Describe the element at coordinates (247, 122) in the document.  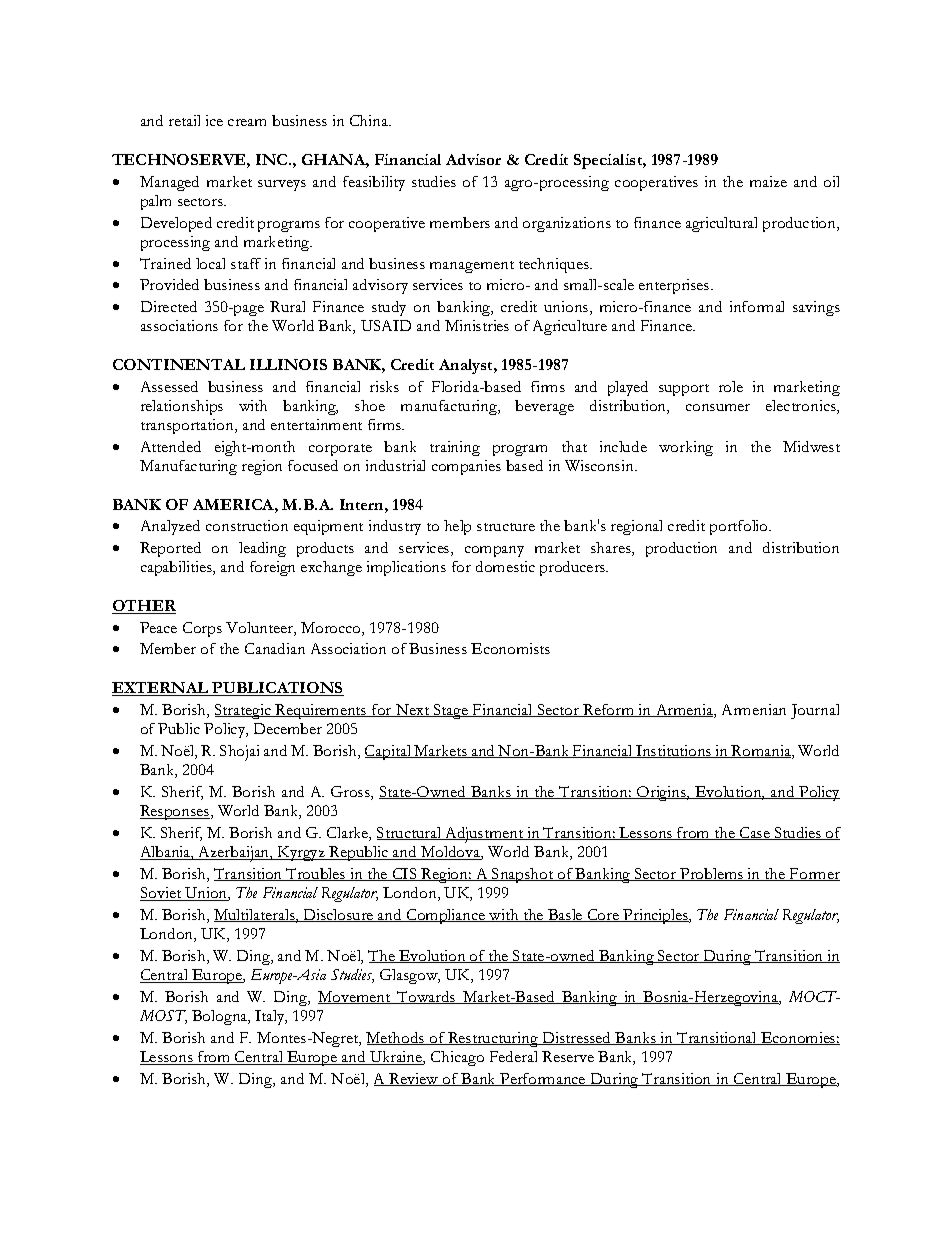
I see `cream` at that location.
